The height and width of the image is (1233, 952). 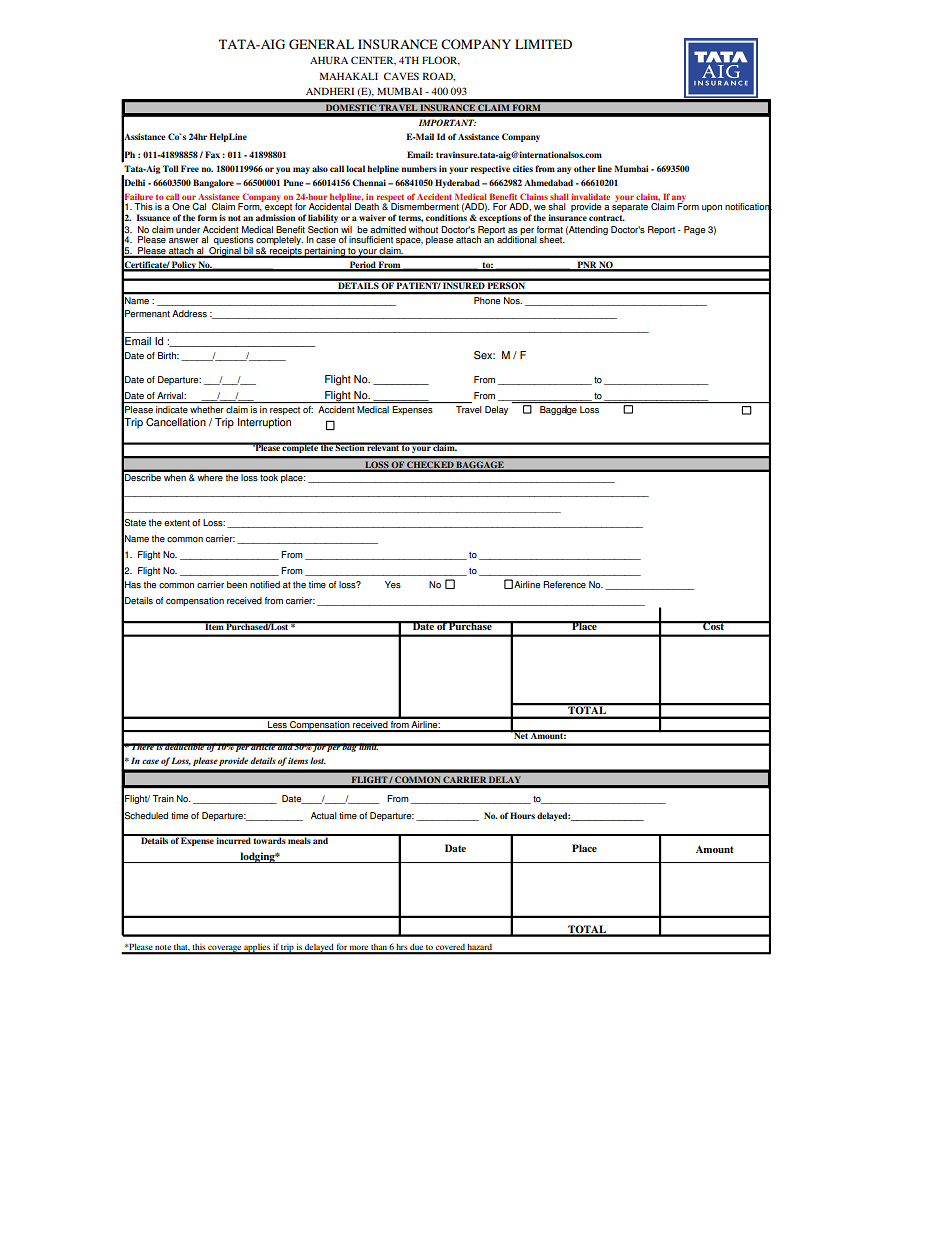 What do you see at coordinates (207, 409) in the image?
I see `whether` at bounding box center [207, 409].
